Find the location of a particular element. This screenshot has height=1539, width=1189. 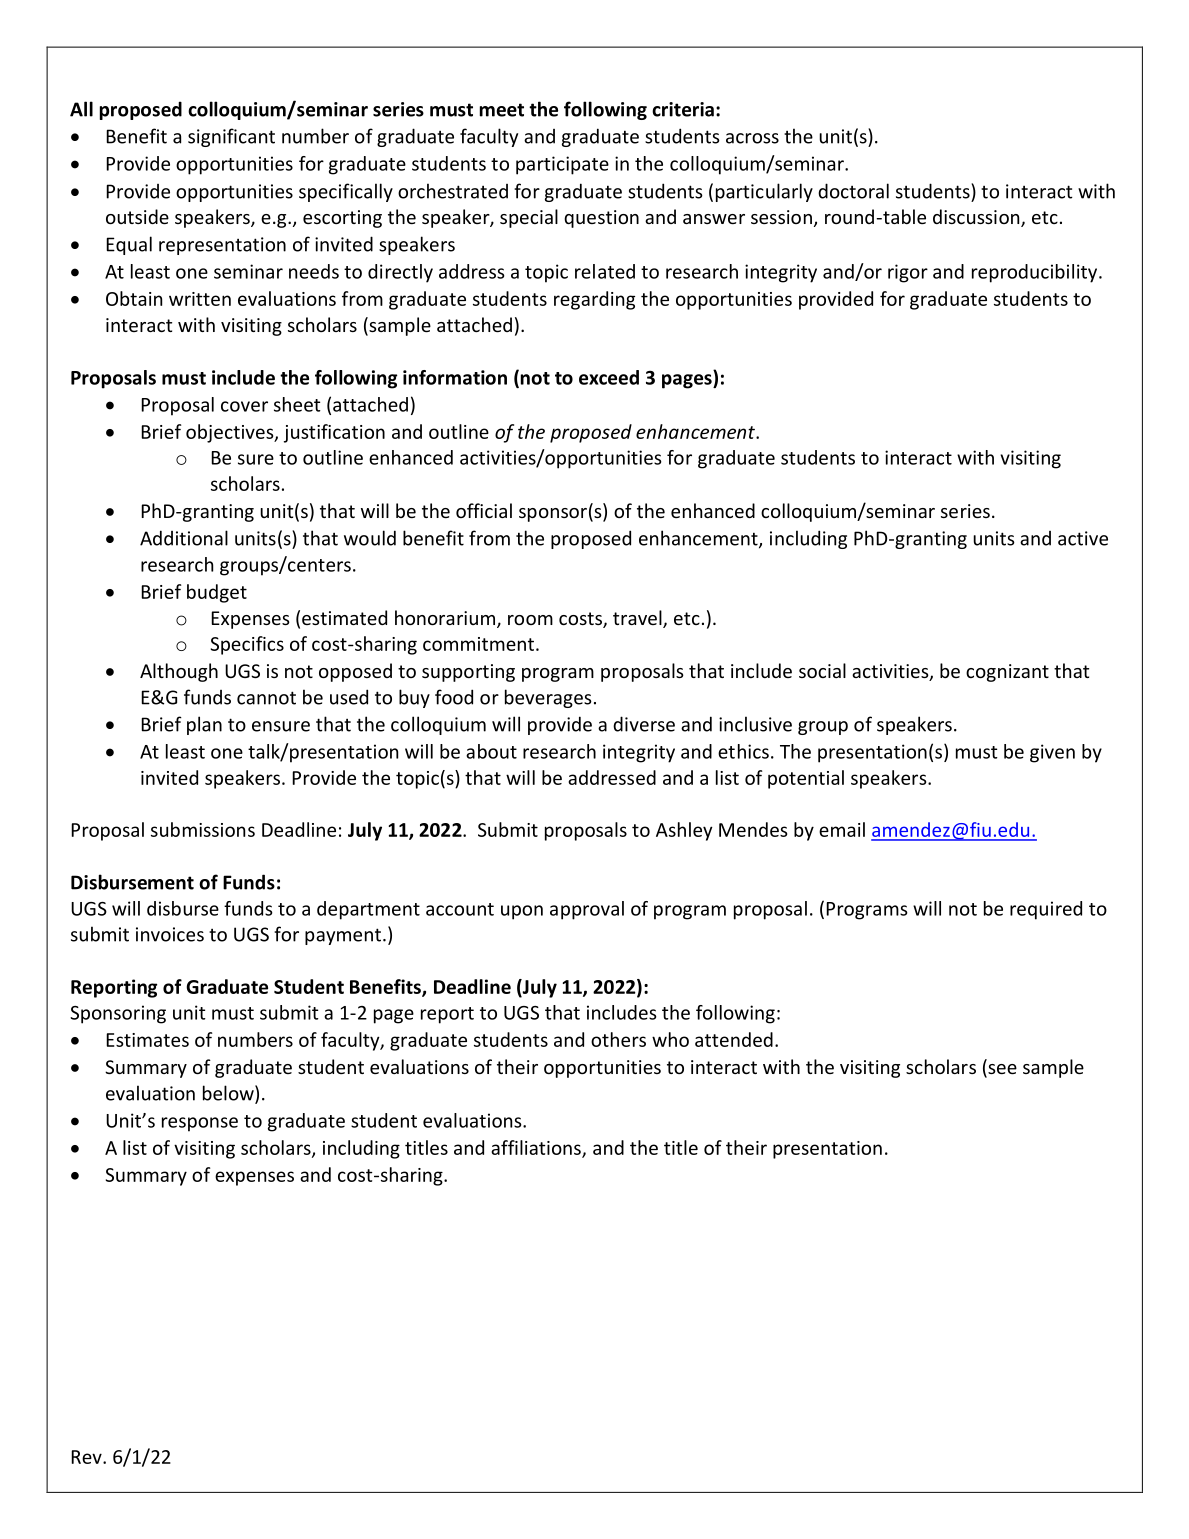

attended is located at coordinates (734, 1039).
